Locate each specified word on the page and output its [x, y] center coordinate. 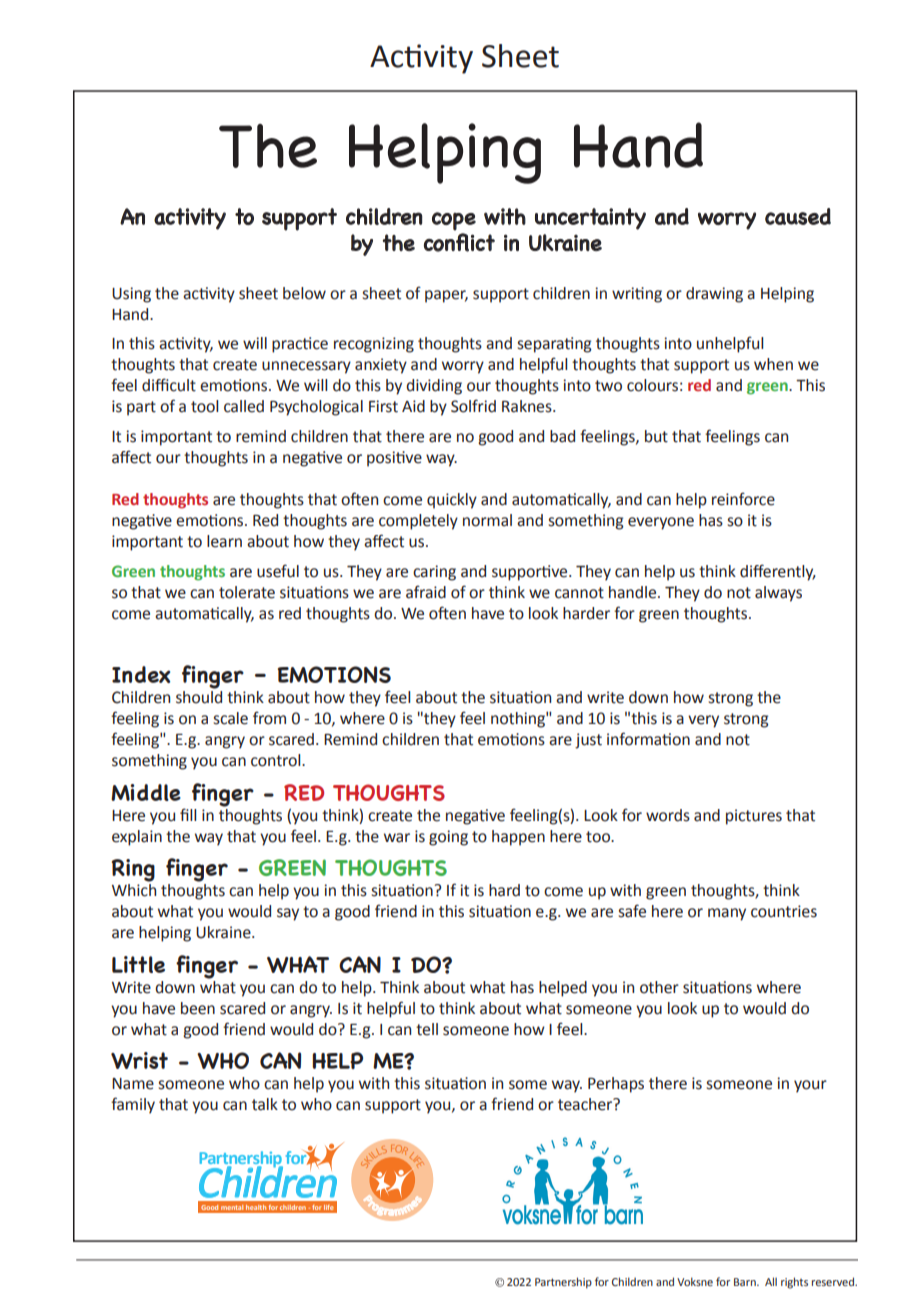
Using [131, 295]
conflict [459, 242]
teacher [586, 1104]
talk [265, 1104]
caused [798, 216]
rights [794, 1283]
